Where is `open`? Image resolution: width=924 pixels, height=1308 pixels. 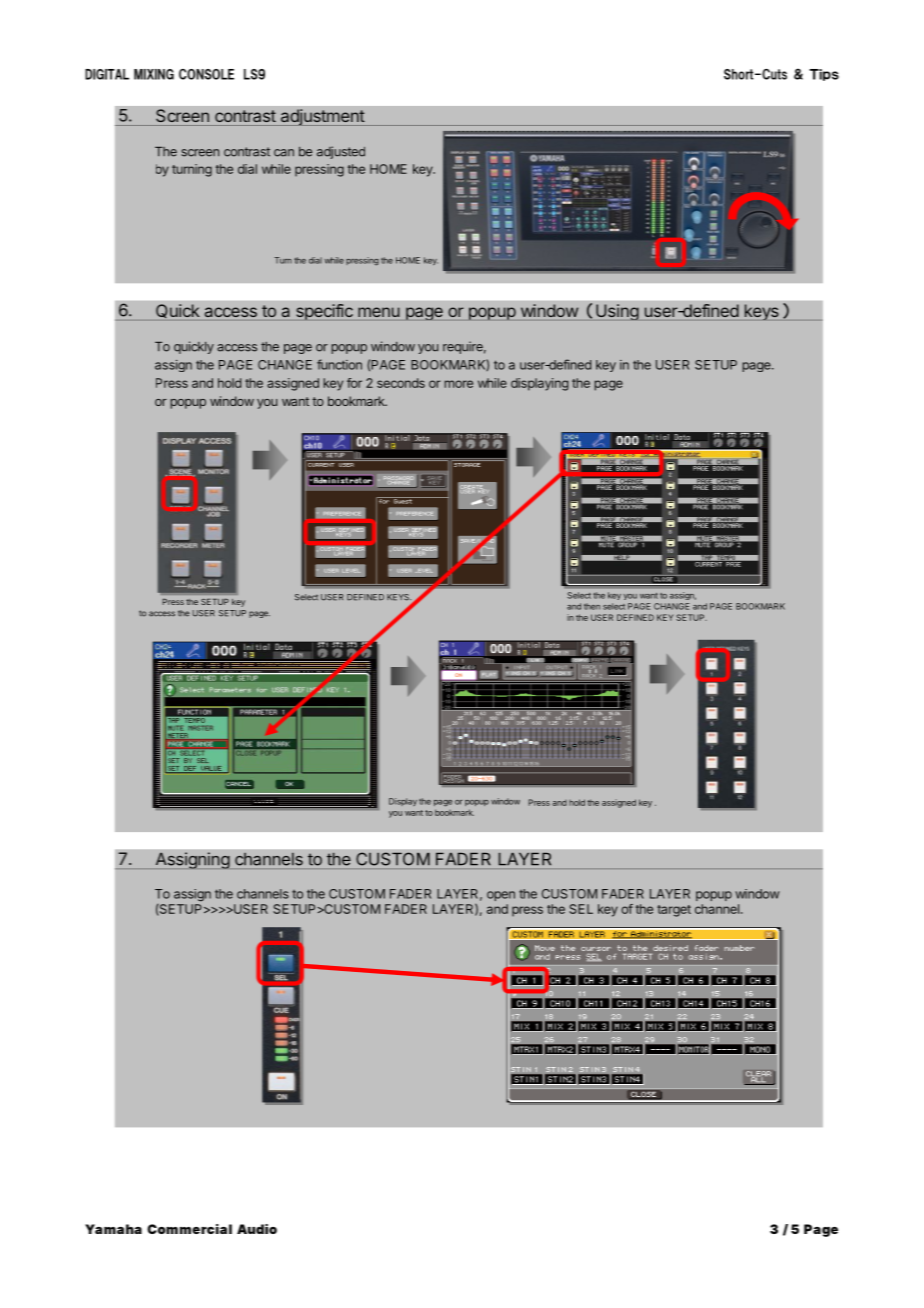
open is located at coordinates (501, 896).
